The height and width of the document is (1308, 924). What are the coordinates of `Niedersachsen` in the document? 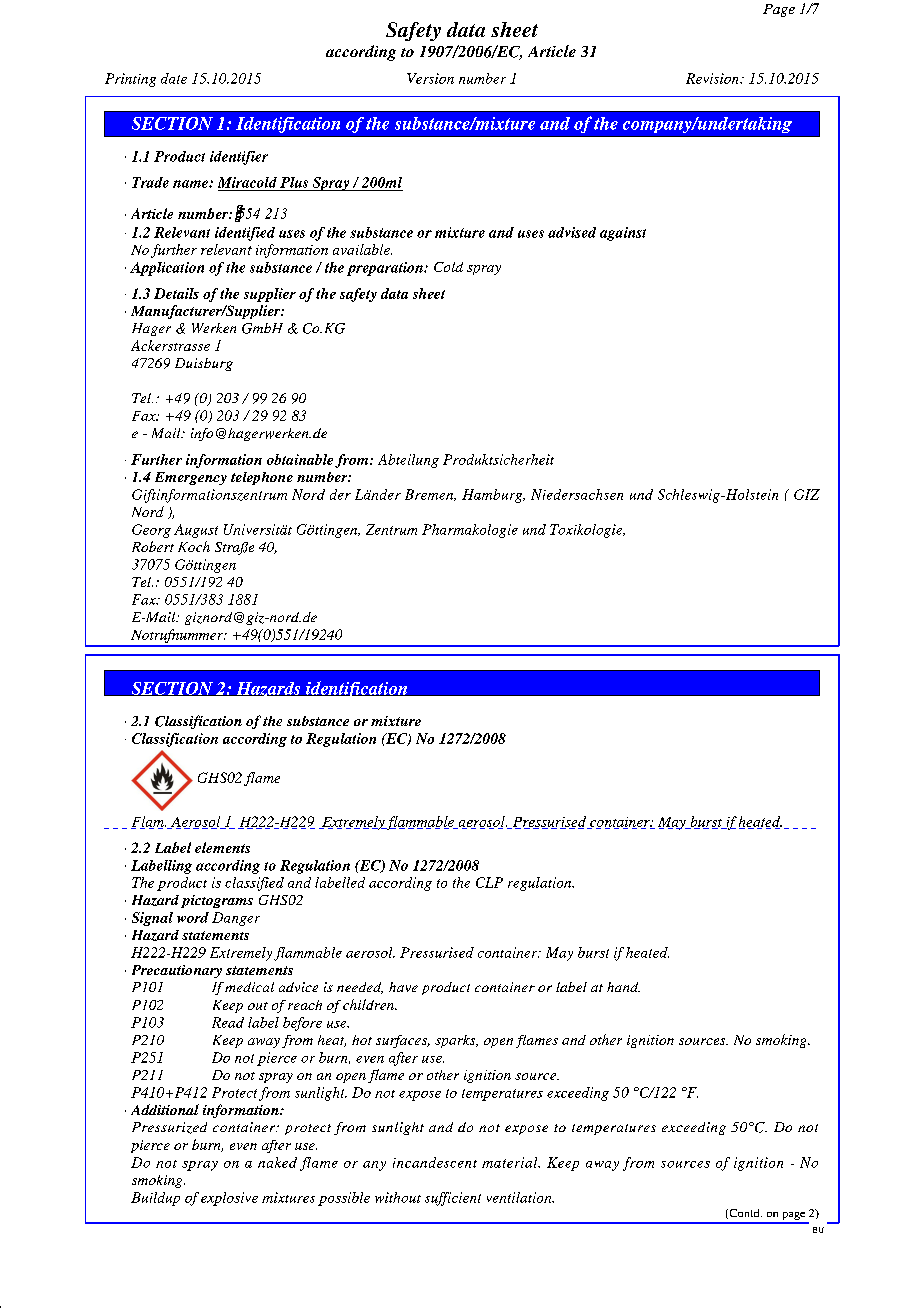 It's located at (577, 494).
